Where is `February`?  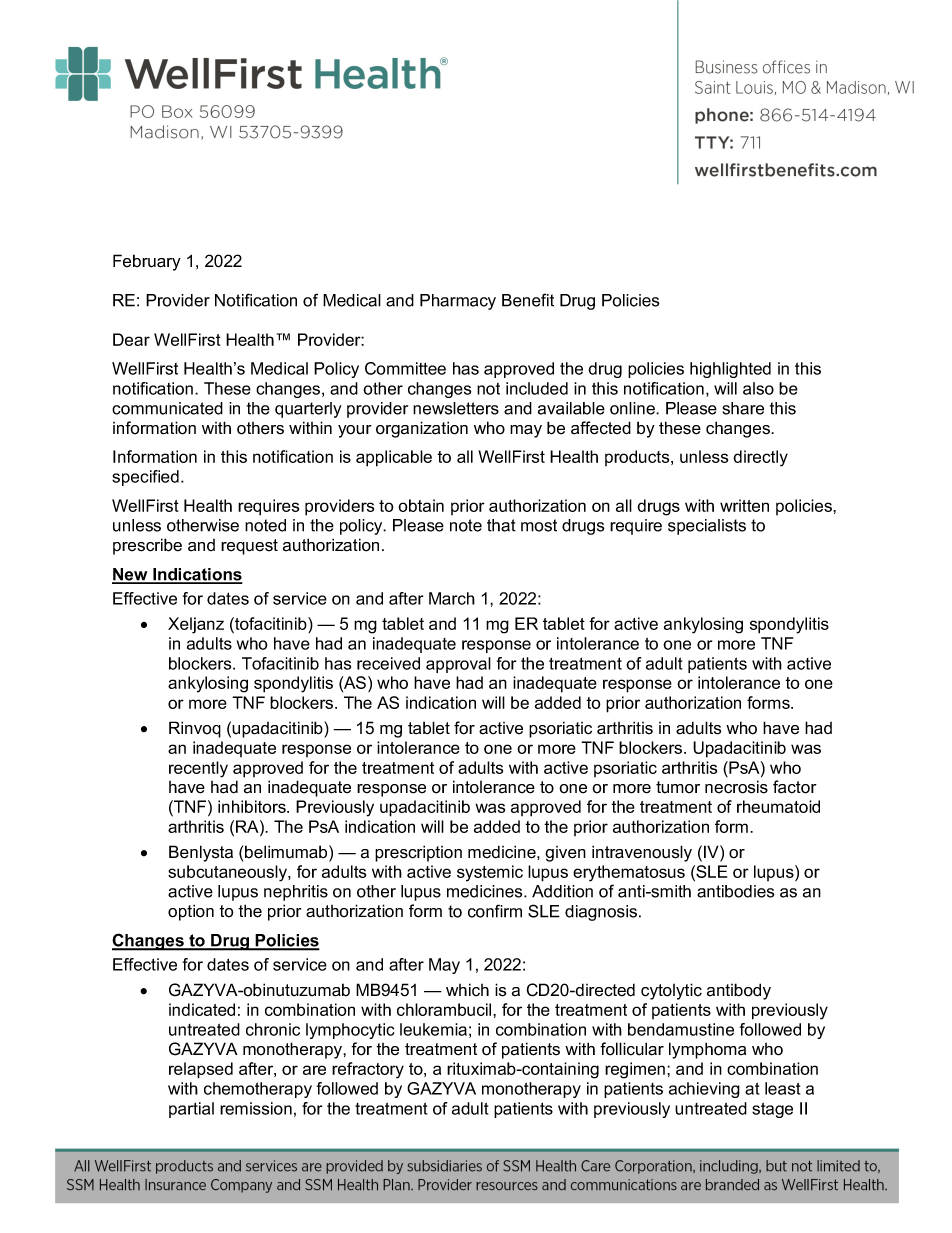 February is located at coordinates (147, 262).
